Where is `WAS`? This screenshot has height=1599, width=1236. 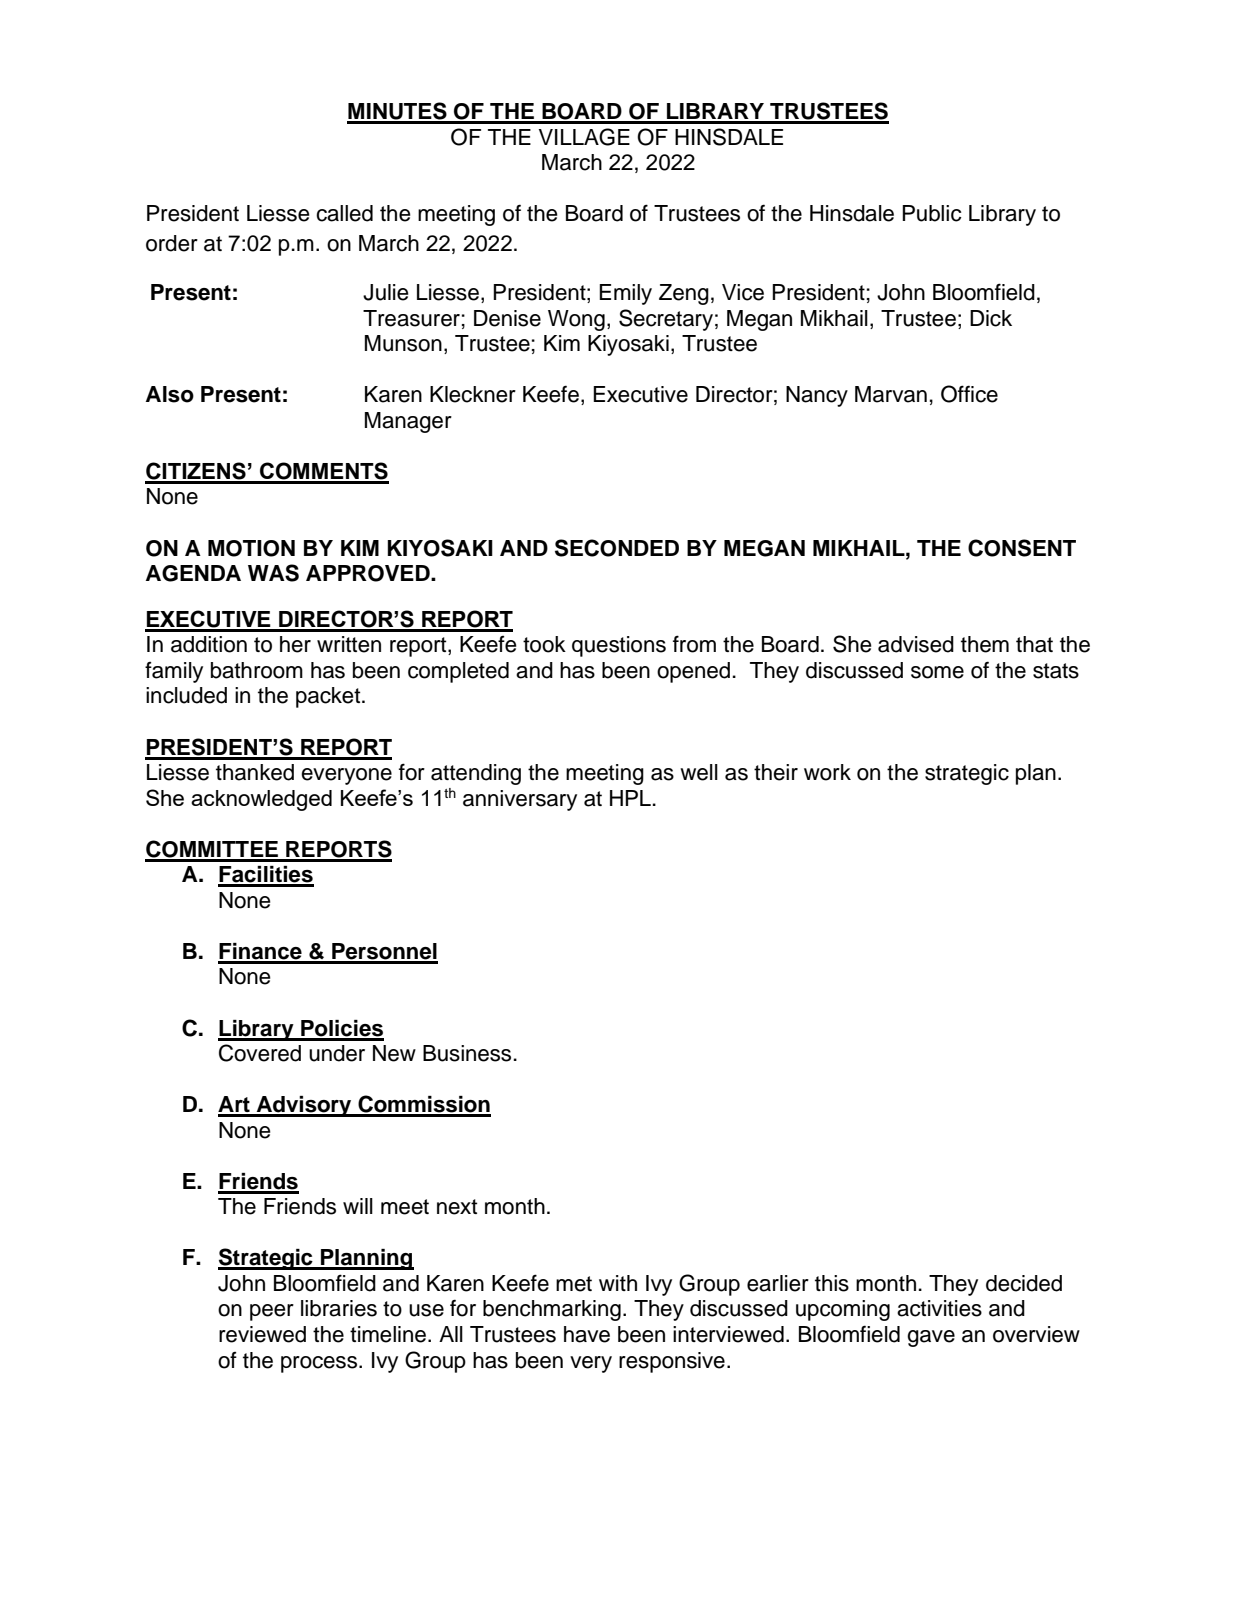
WAS is located at coordinates (273, 573).
